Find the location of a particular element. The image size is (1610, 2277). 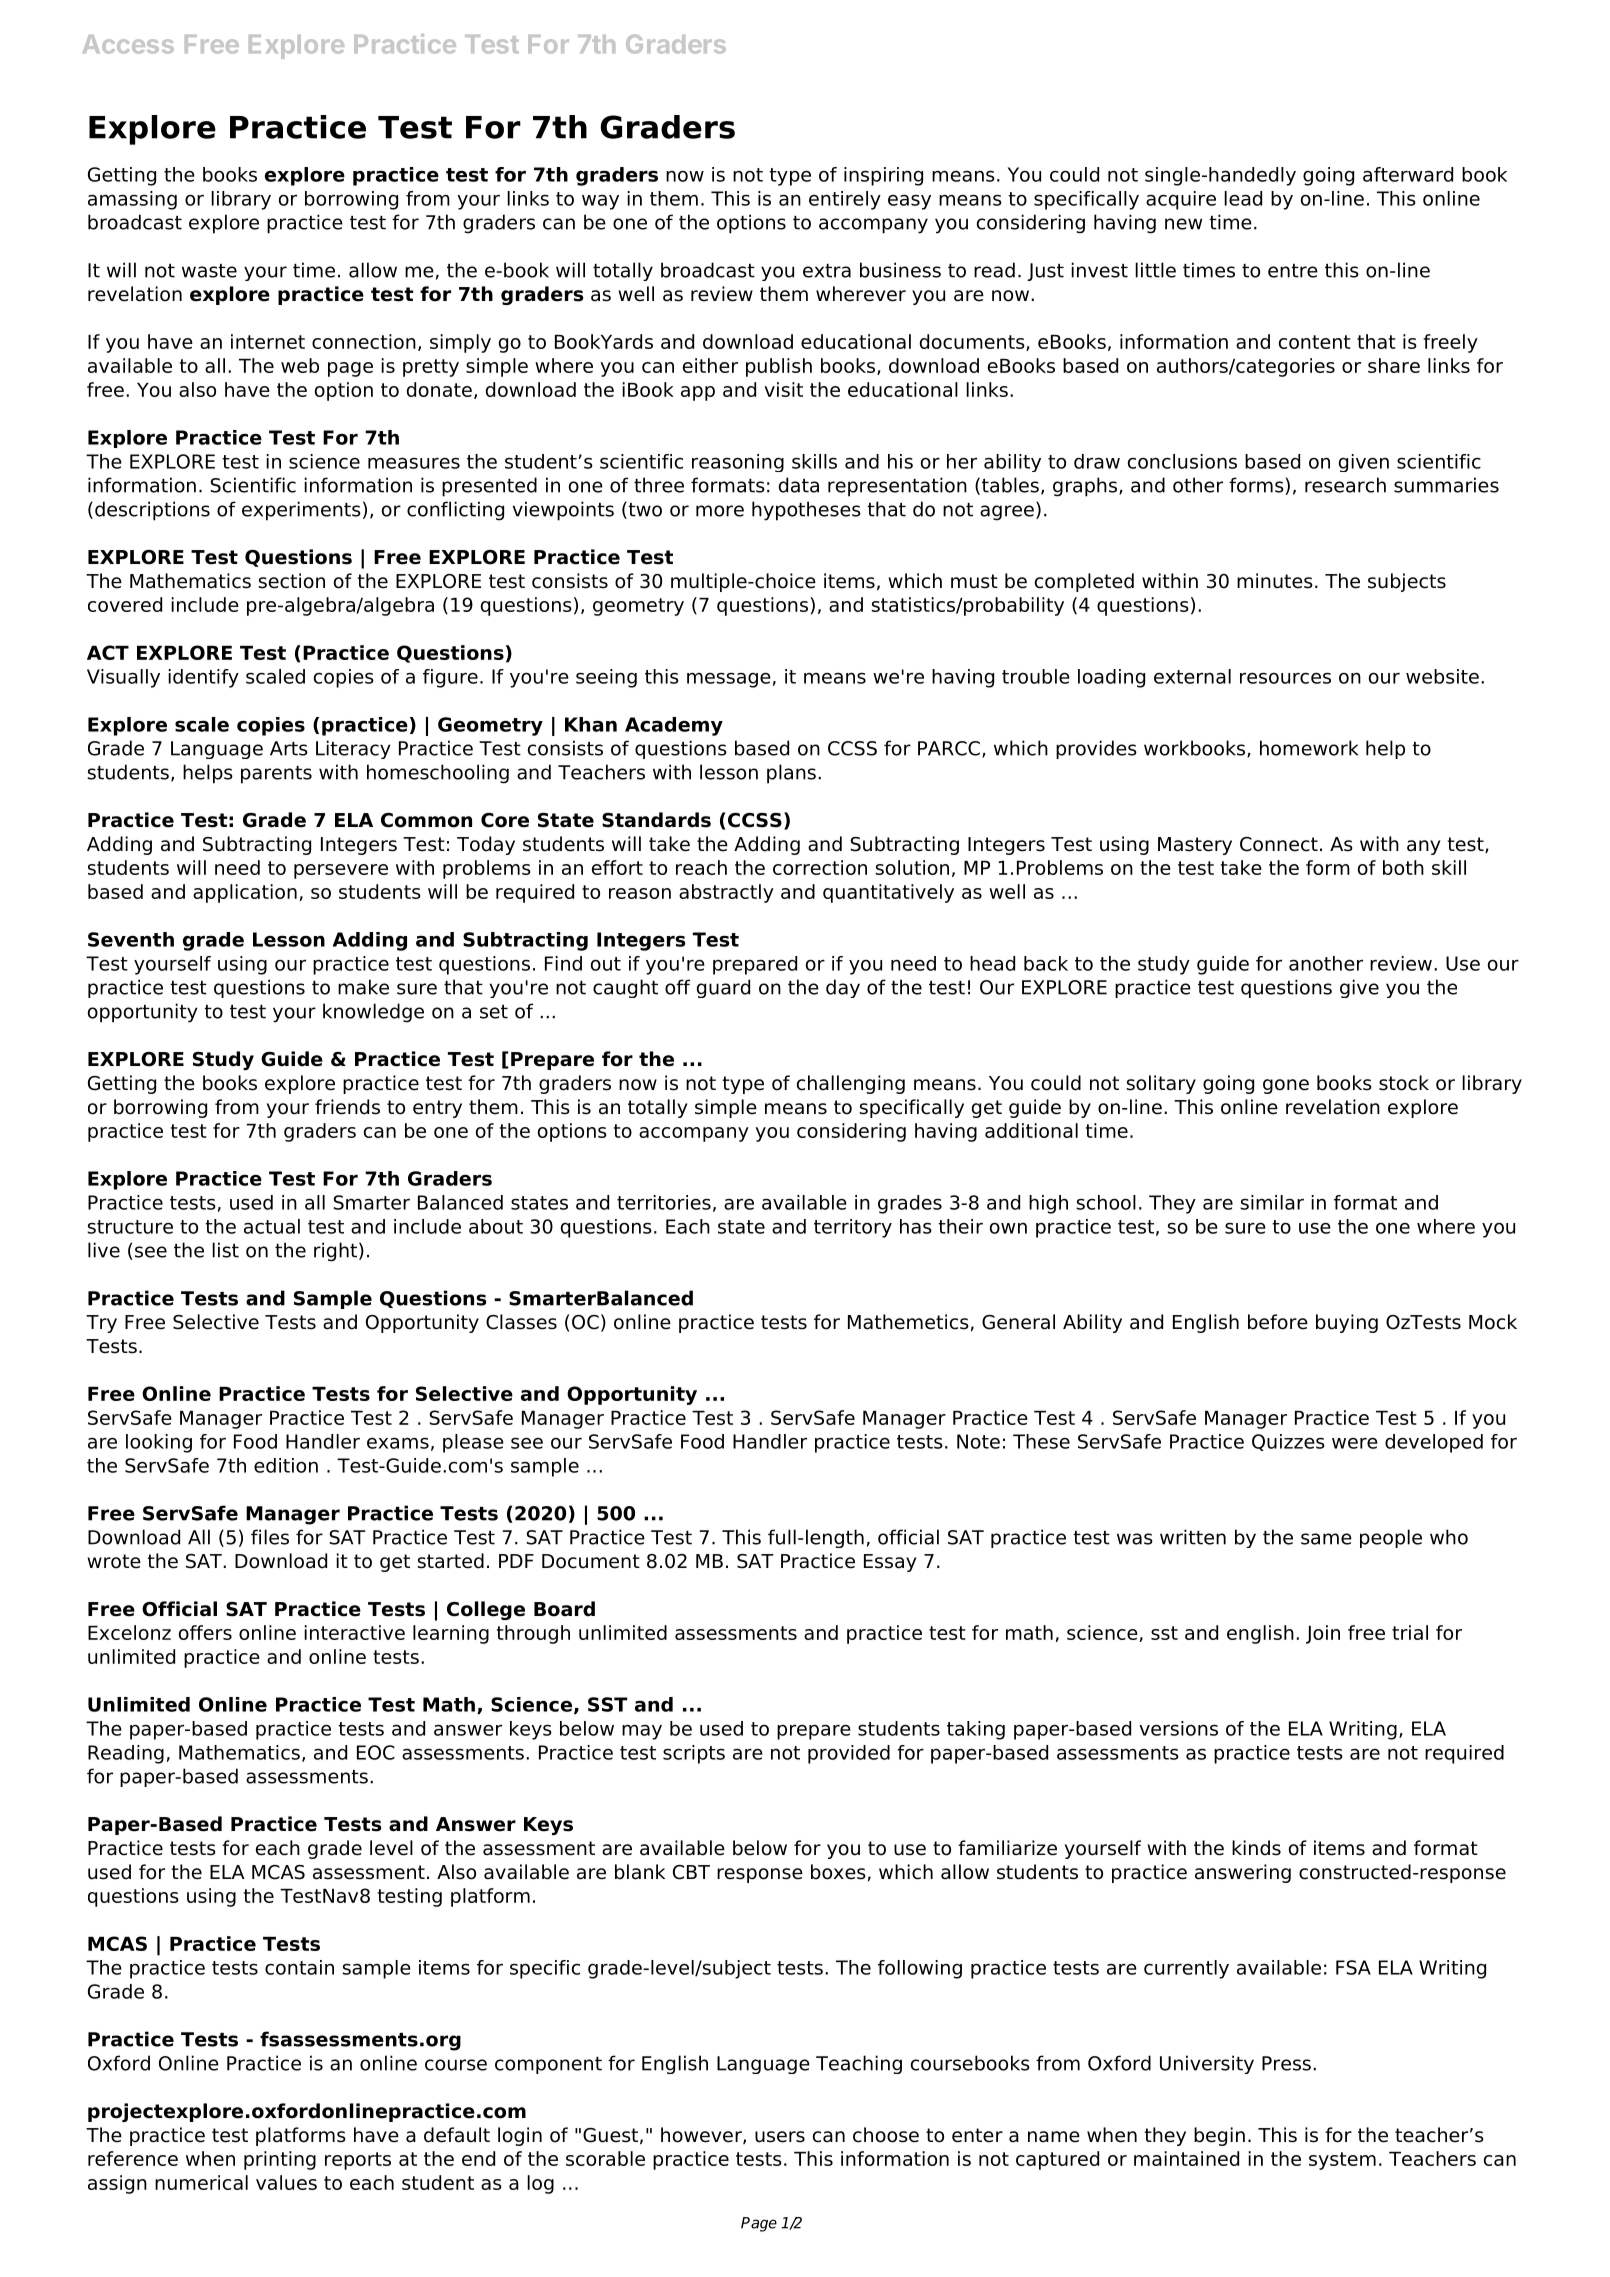

Join is located at coordinates (1323, 1634).
